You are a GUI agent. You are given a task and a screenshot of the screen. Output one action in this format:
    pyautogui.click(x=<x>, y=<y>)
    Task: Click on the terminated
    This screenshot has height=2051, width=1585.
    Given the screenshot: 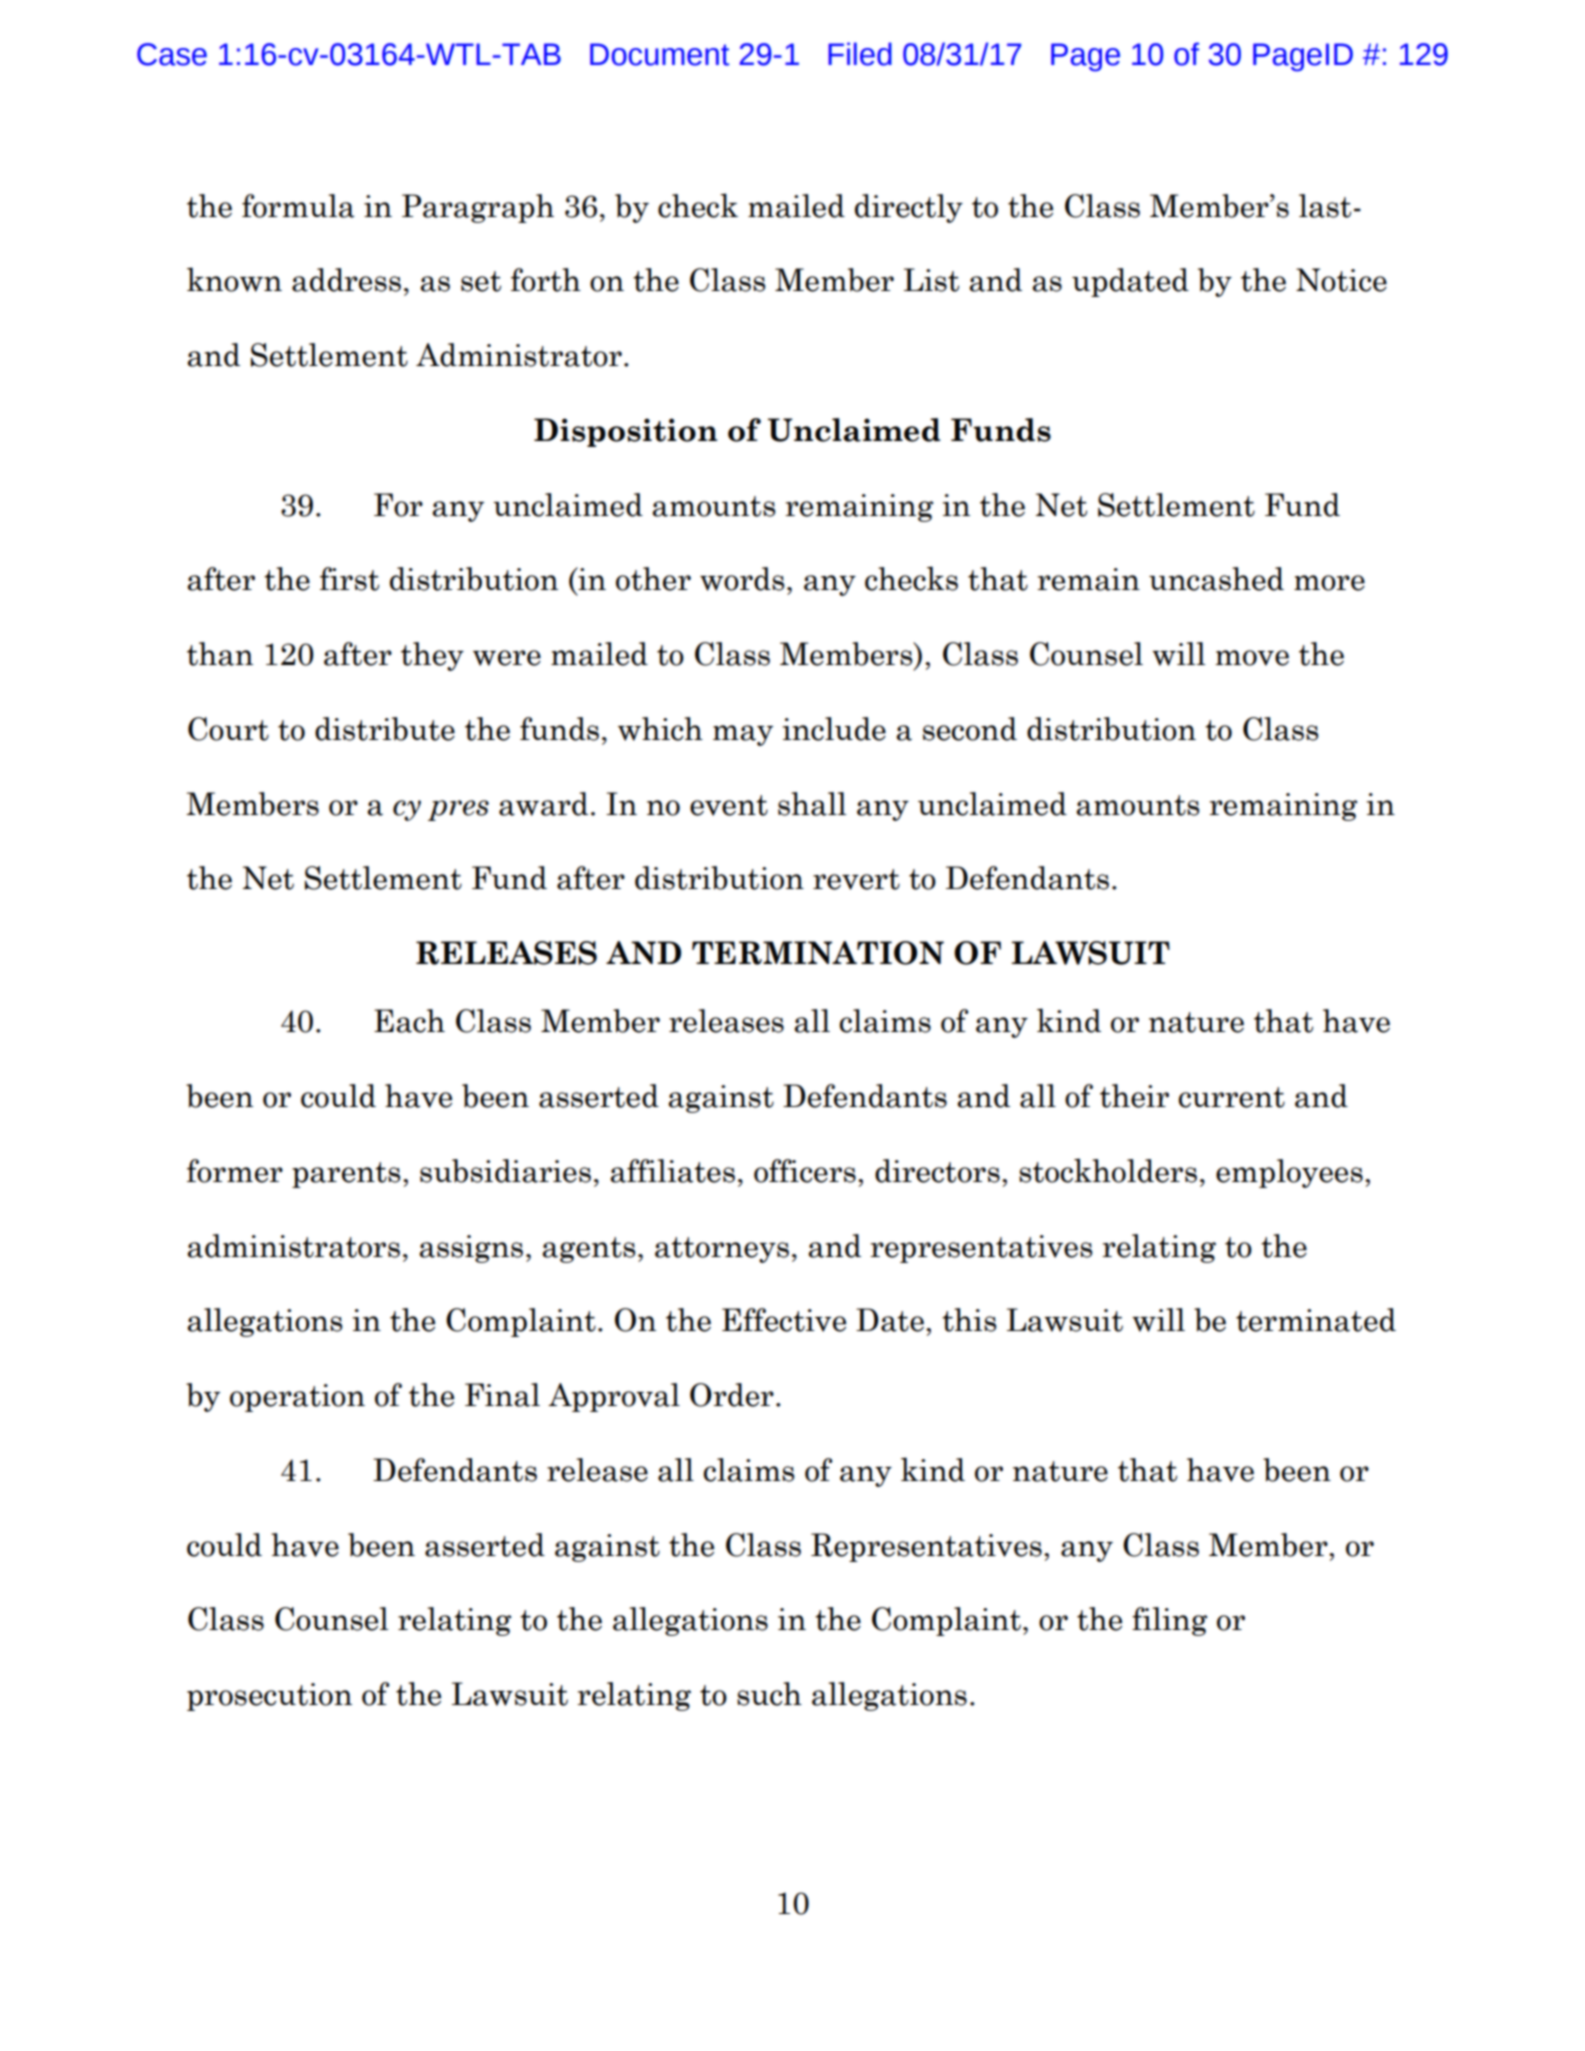 What is the action you would take?
    pyautogui.click(x=1316, y=1320)
